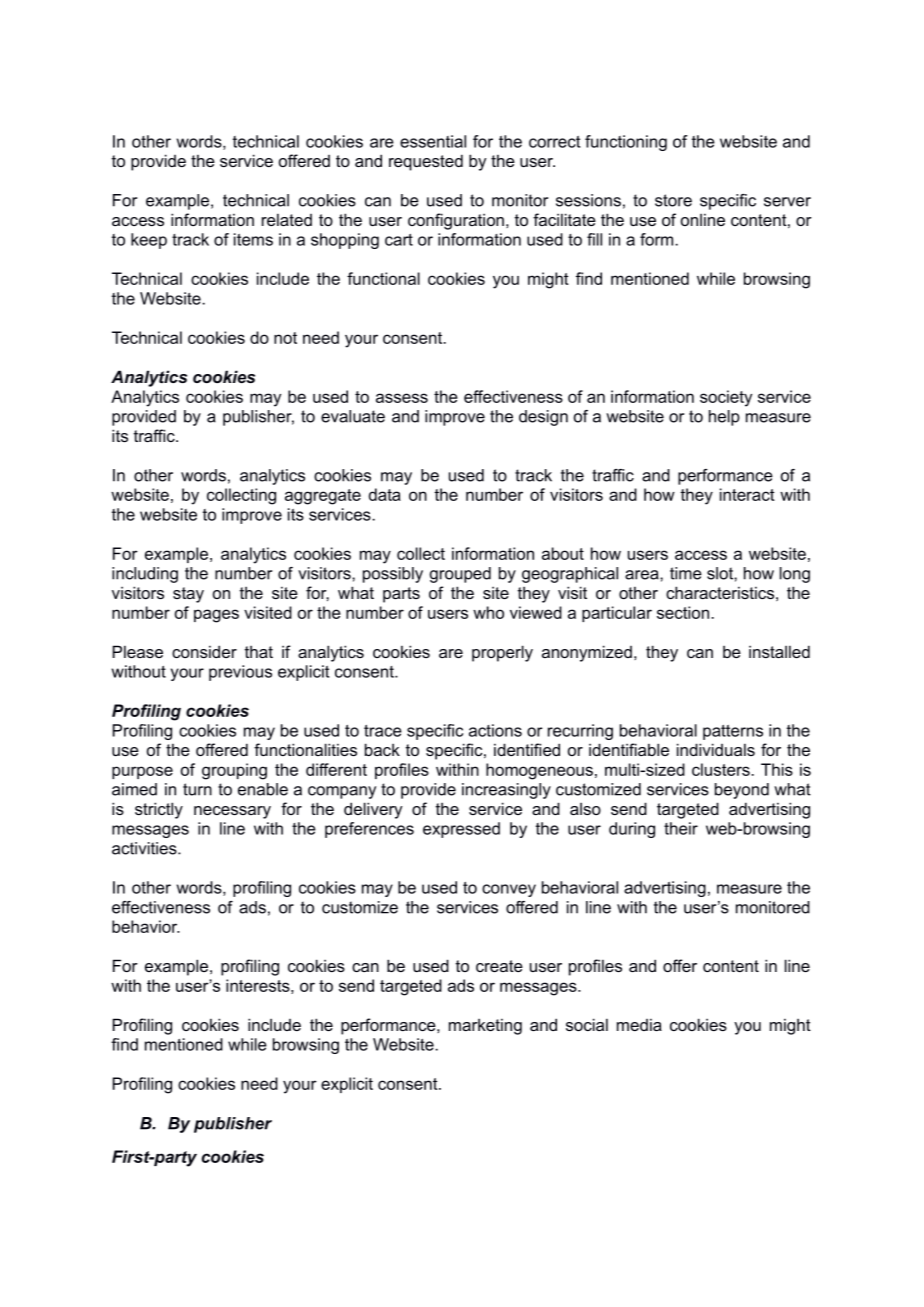 This document has width=924, height=1307. I want to click on grouped, so click(460, 575).
